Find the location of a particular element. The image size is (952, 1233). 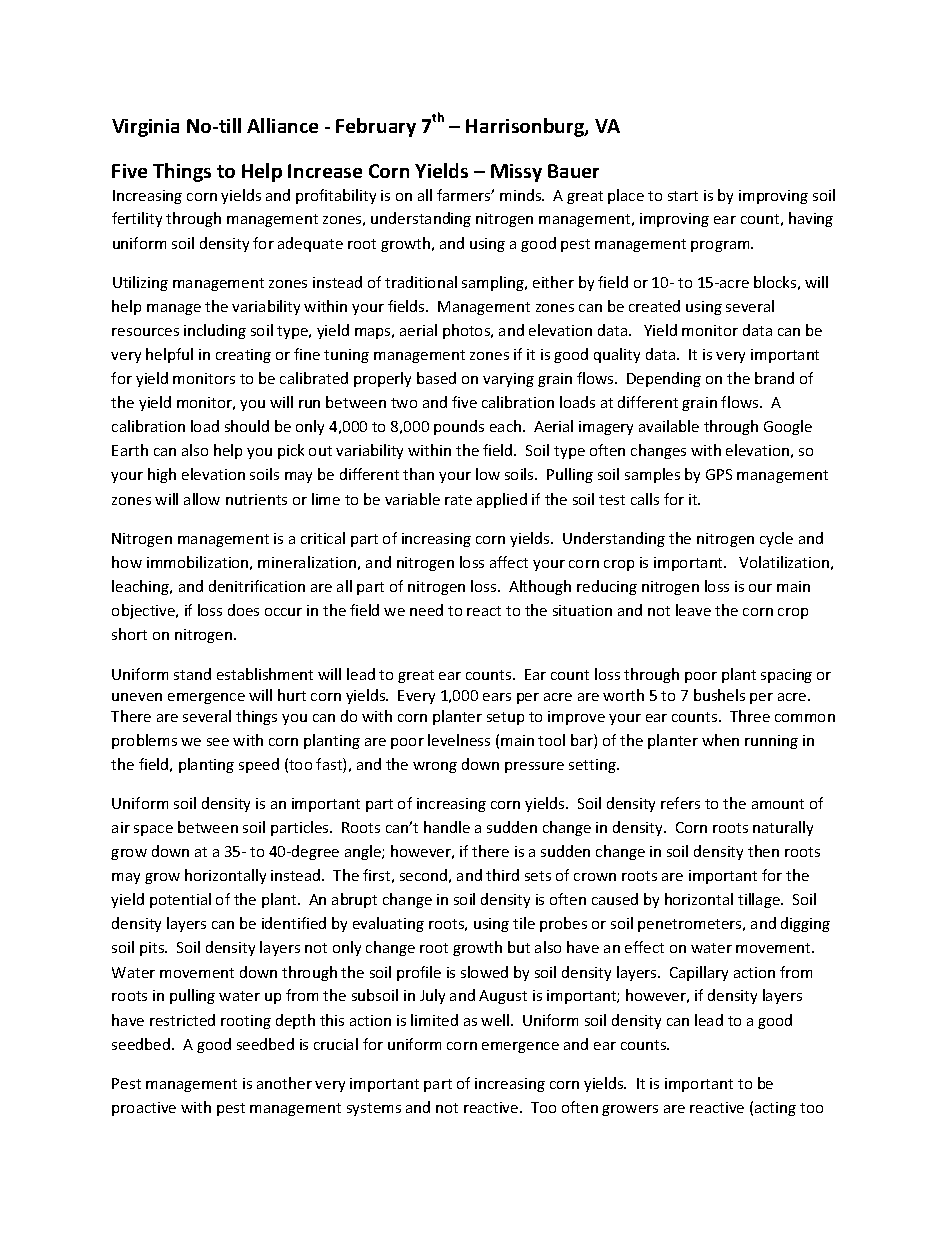

than is located at coordinates (418, 474).
